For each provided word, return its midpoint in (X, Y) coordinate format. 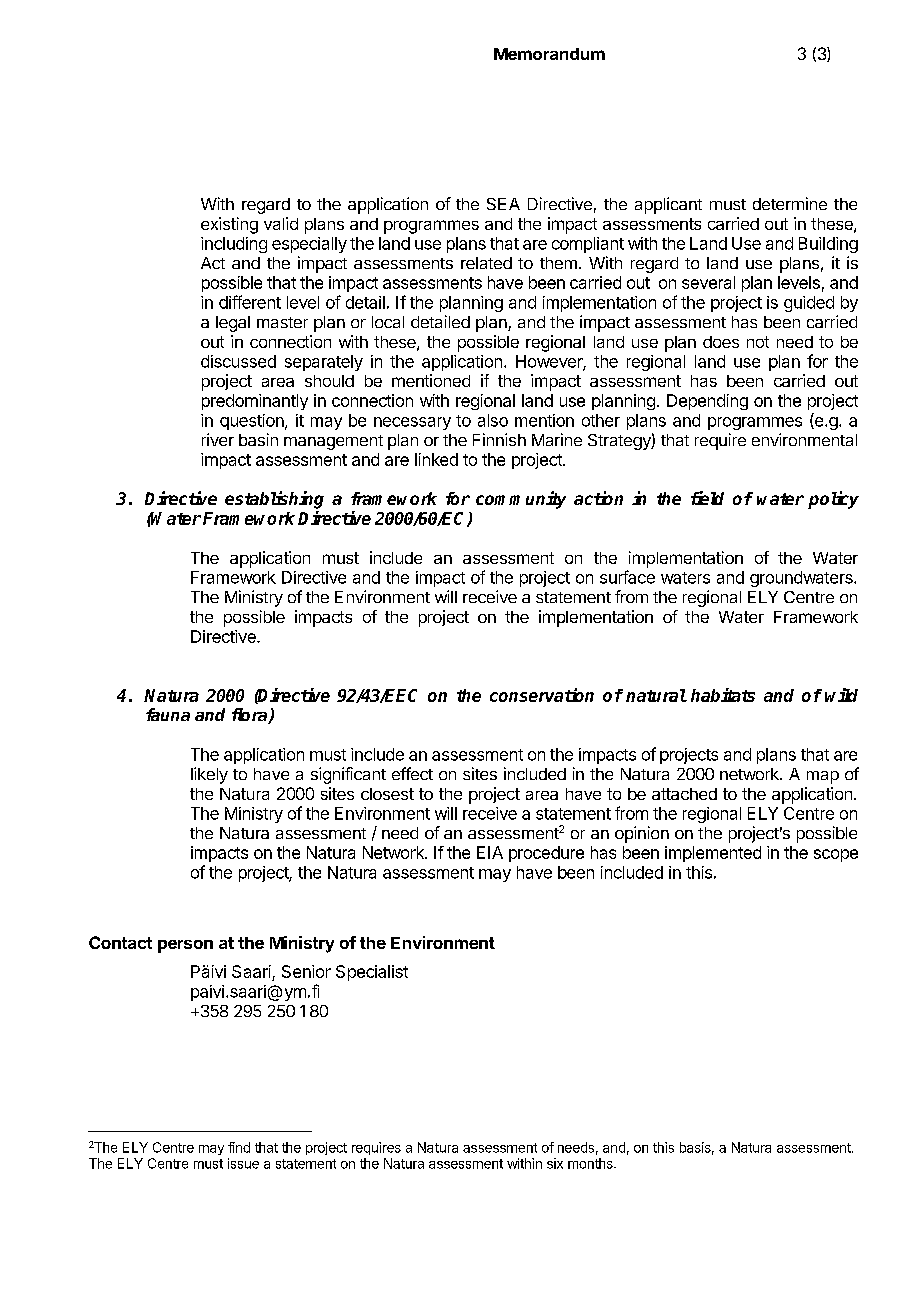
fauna (168, 714)
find (239, 1147)
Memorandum (549, 54)
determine (790, 203)
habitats (723, 695)
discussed (238, 361)
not (758, 342)
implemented (713, 854)
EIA (490, 852)
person (185, 946)
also (493, 420)
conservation (542, 695)
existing (229, 225)
